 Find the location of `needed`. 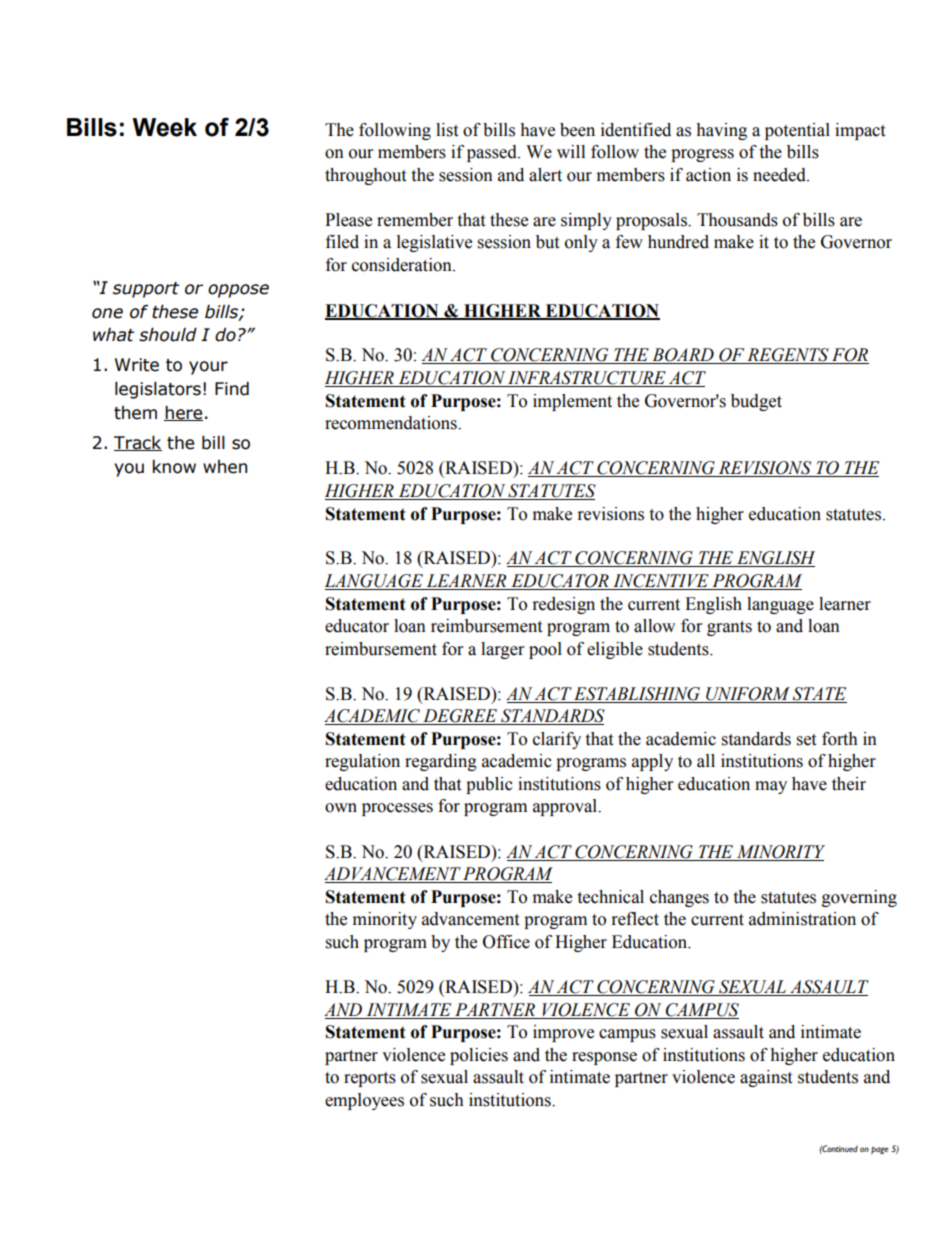

needed is located at coordinates (780, 175).
